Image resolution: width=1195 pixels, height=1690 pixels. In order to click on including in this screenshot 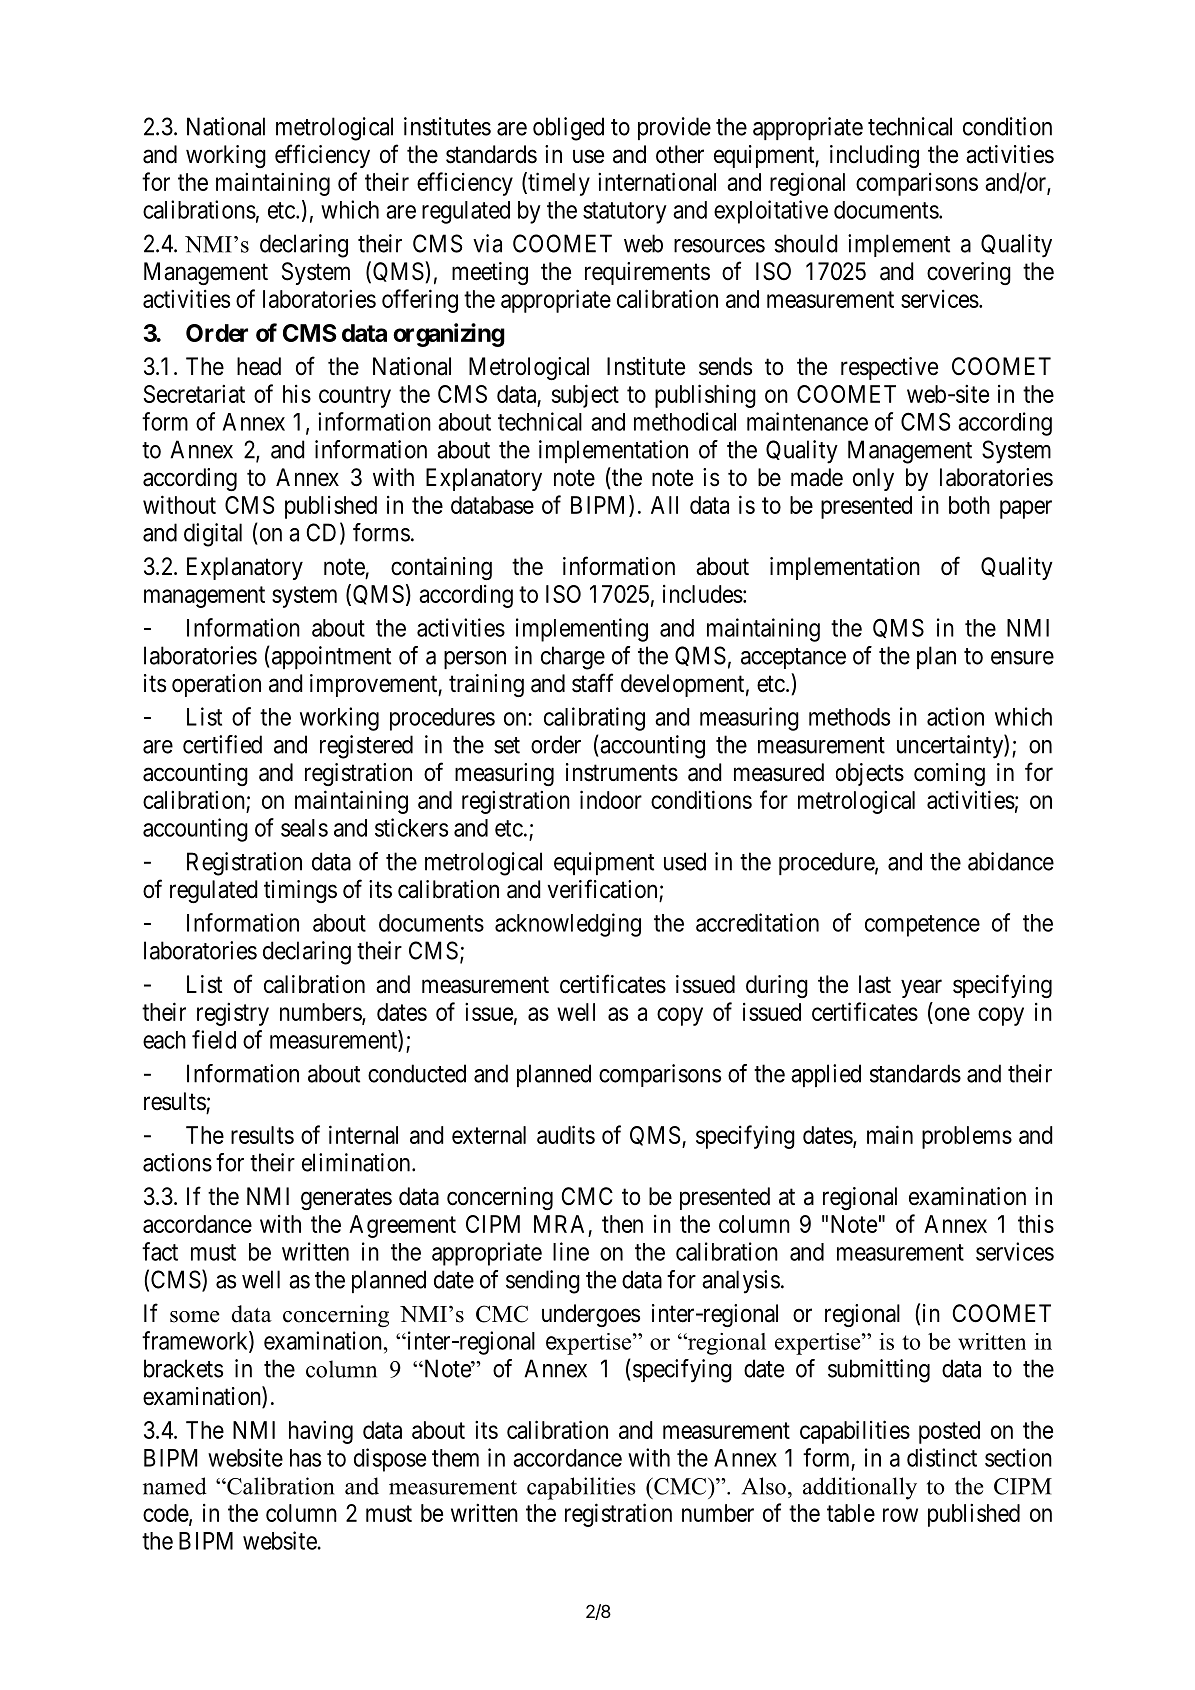, I will do `click(874, 156)`.
